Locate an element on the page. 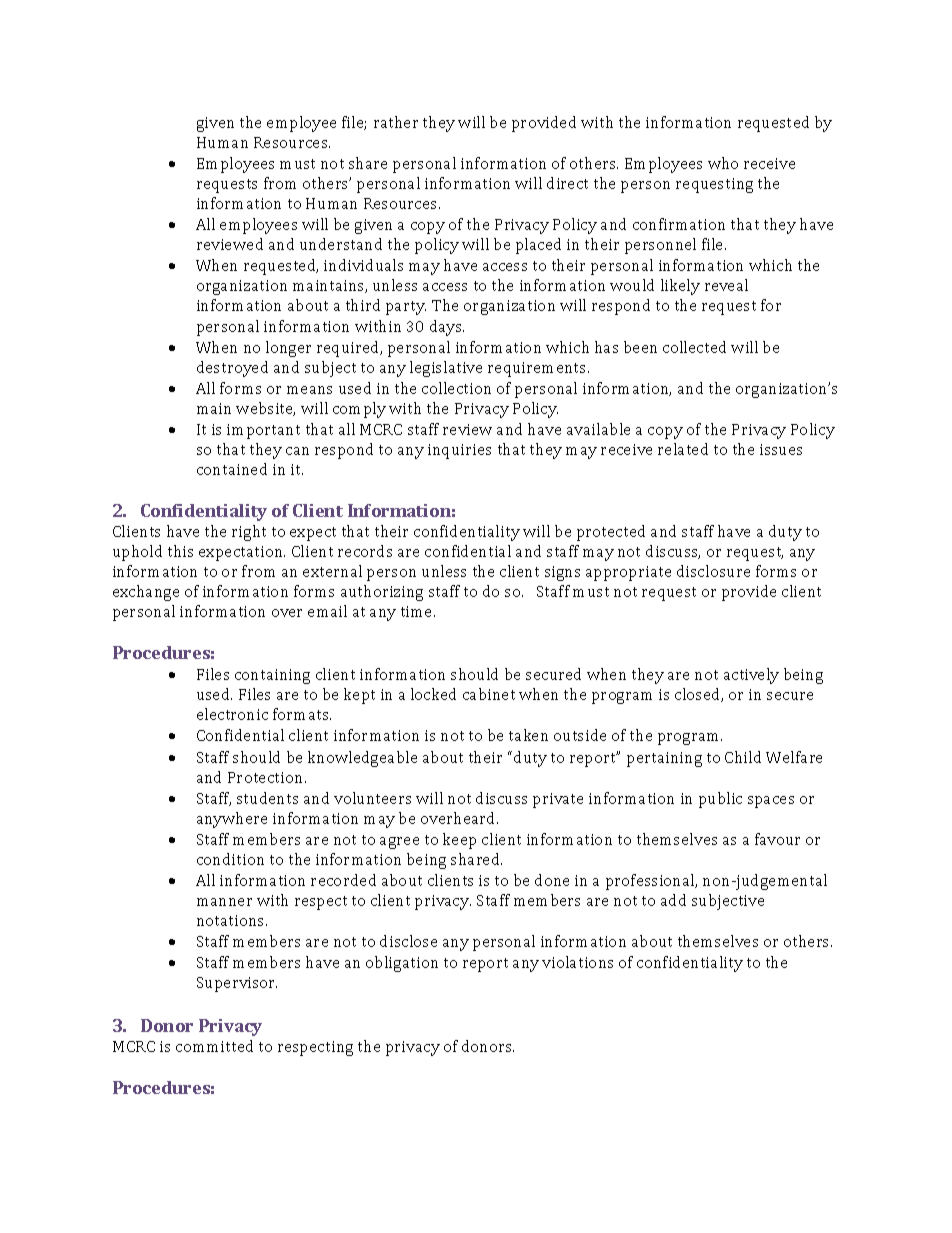  committed is located at coordinates (214, 1046).
